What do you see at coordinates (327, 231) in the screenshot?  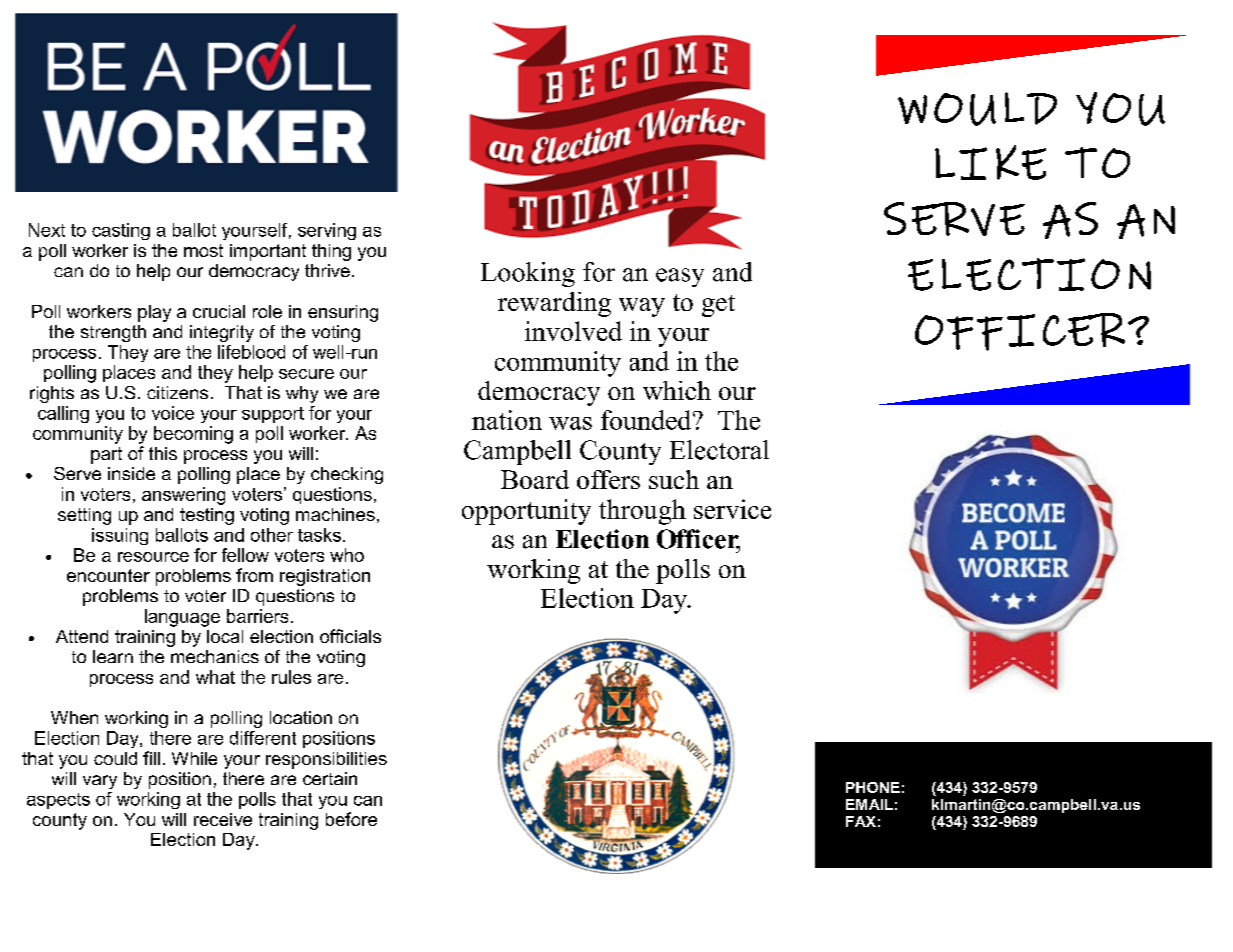 I see `serving` at bounding box center [327, 231].
